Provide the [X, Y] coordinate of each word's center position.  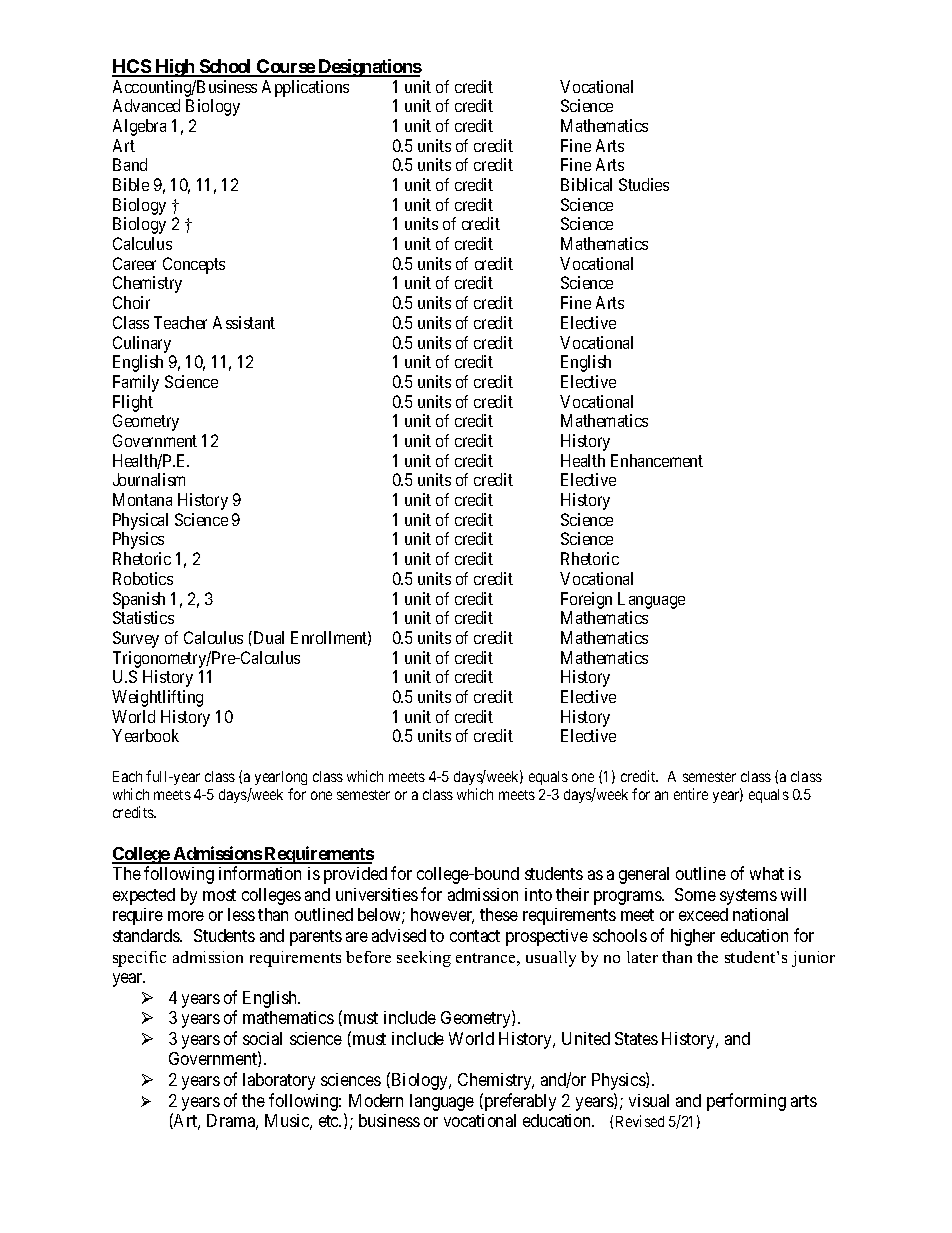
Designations [369, 68]
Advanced [146, 105]
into [538, 894]
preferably [519, 1102]
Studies [644, 184]
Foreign [586, 600]
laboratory [279, 1081]
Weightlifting [157, 698]
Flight [133, 403]
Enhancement [657, 460]
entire [691, 794]
